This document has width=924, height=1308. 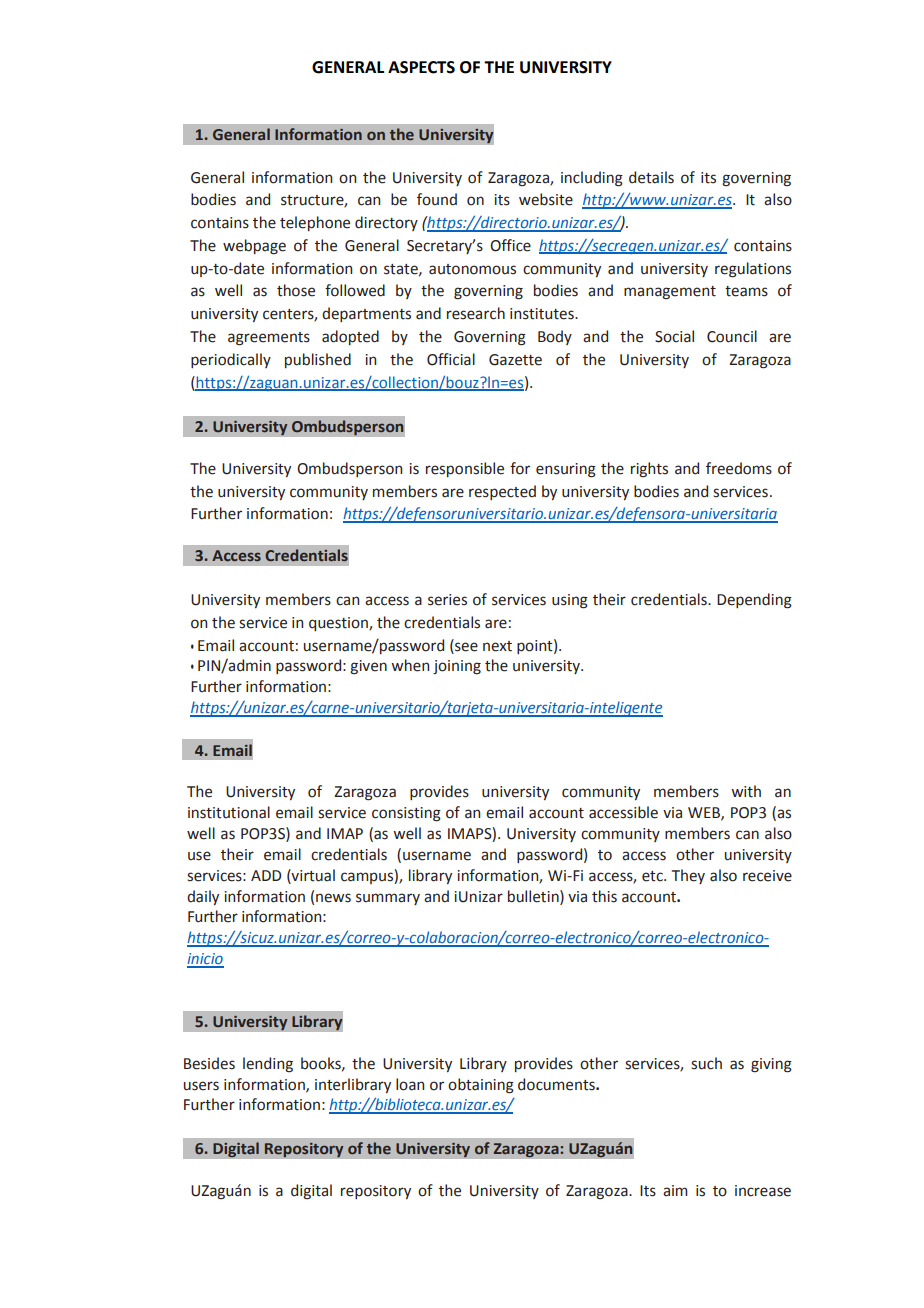 I want to click on summary, so click(x=388, y=899).
